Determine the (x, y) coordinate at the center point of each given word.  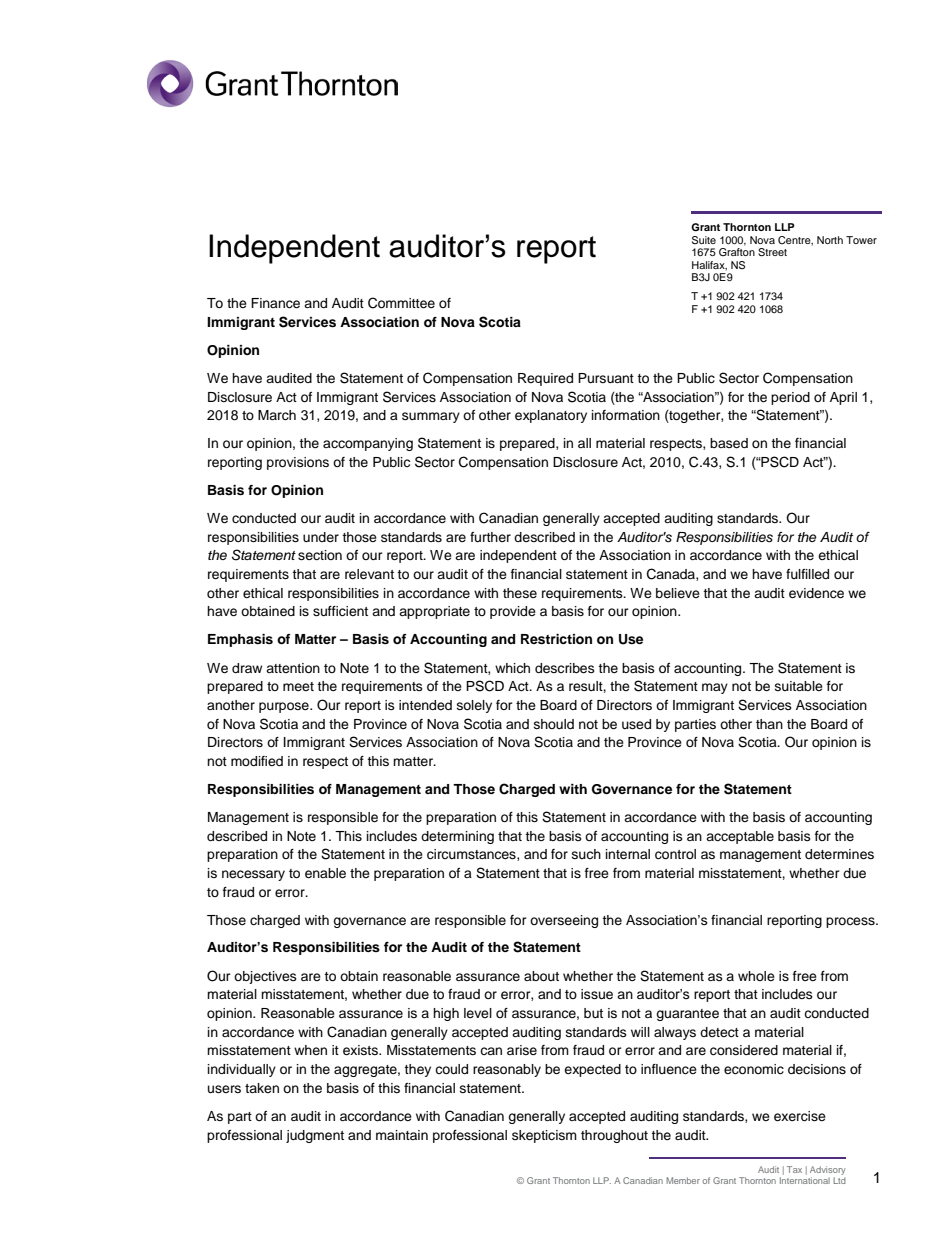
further (490, 537)
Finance (275, 303)
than (769, 724)
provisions (298, 463)
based (729, 443)
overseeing (564, 921)
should (554, 724)
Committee (401, 303)
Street (772, 252)
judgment (315, 1136)
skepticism (544, 1136)
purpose (285, 707)
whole (756, 976)
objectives (265, 977)
